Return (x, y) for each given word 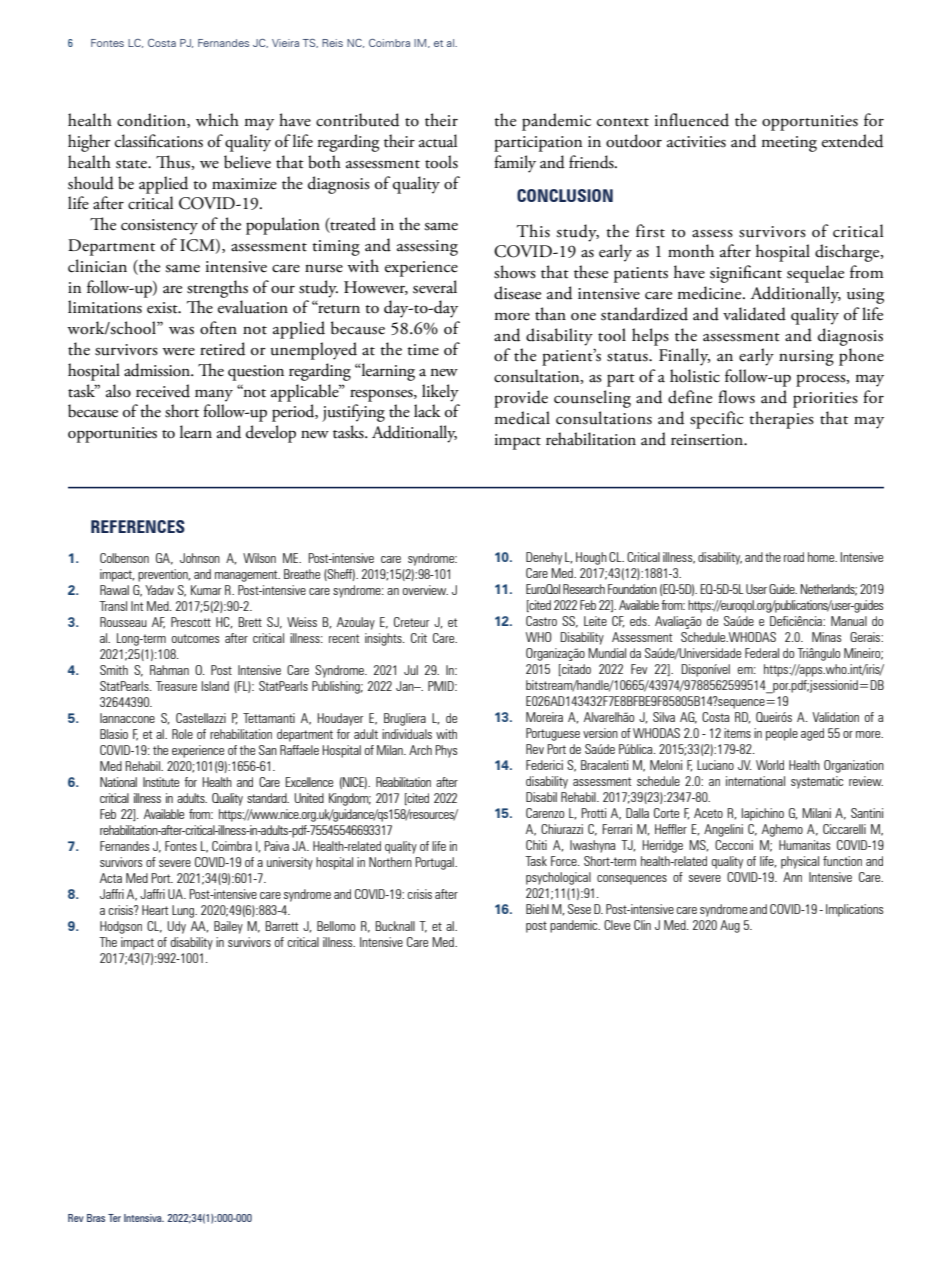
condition (152, 120)
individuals (407, 734)
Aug (730, 926)
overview (425, 590)
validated (754, 314)
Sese (579, 909)
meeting (789, 144)
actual (438, 141)
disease (517, 293)
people (782, 734)
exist (163, 308)
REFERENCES (138, 526)
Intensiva (144, 1218)
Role (182, 734)
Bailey (228, 927)
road (794, 557)
